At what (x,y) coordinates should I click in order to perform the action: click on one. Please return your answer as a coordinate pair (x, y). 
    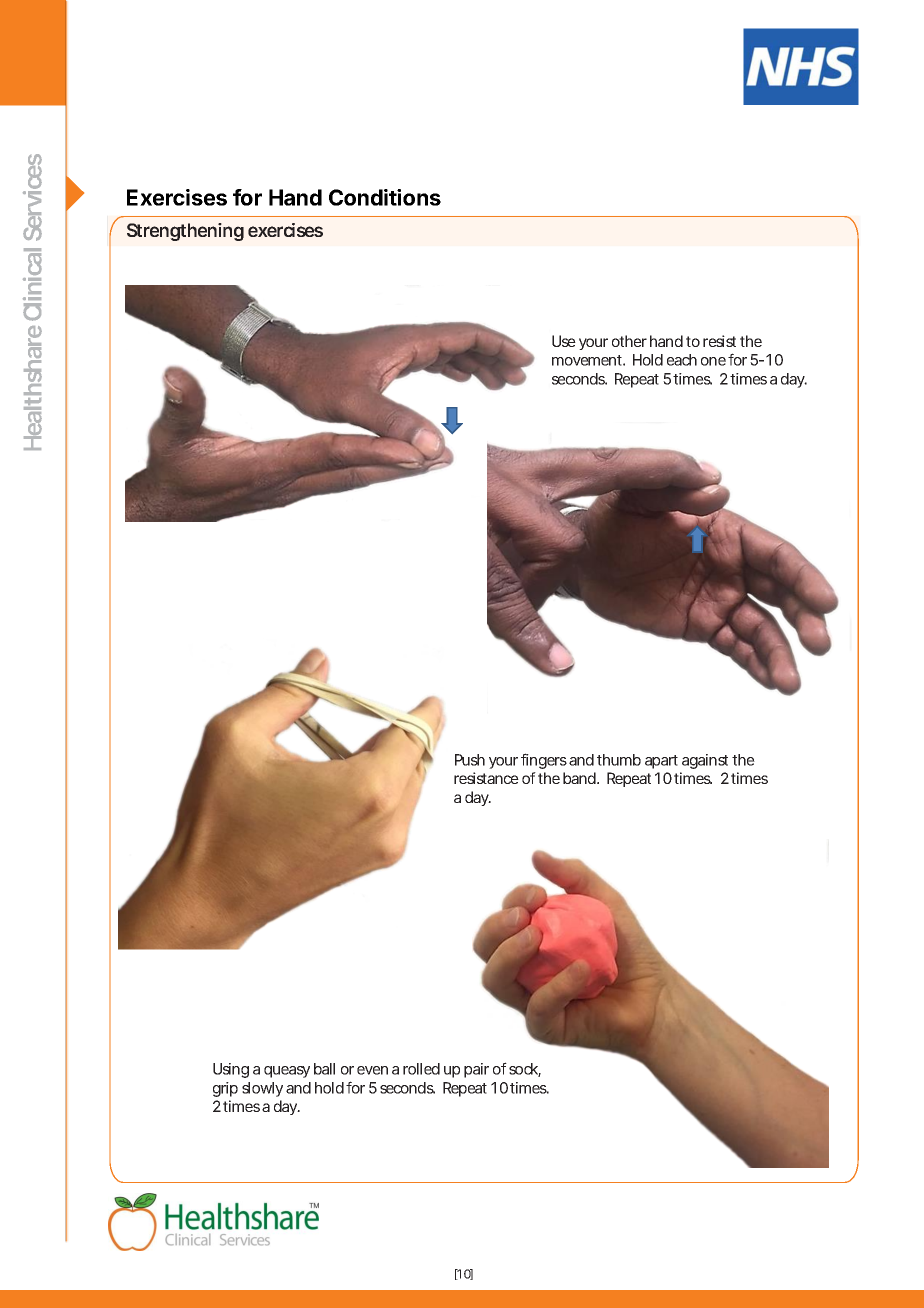
    Looking at the image, I should click on (713, 361).
